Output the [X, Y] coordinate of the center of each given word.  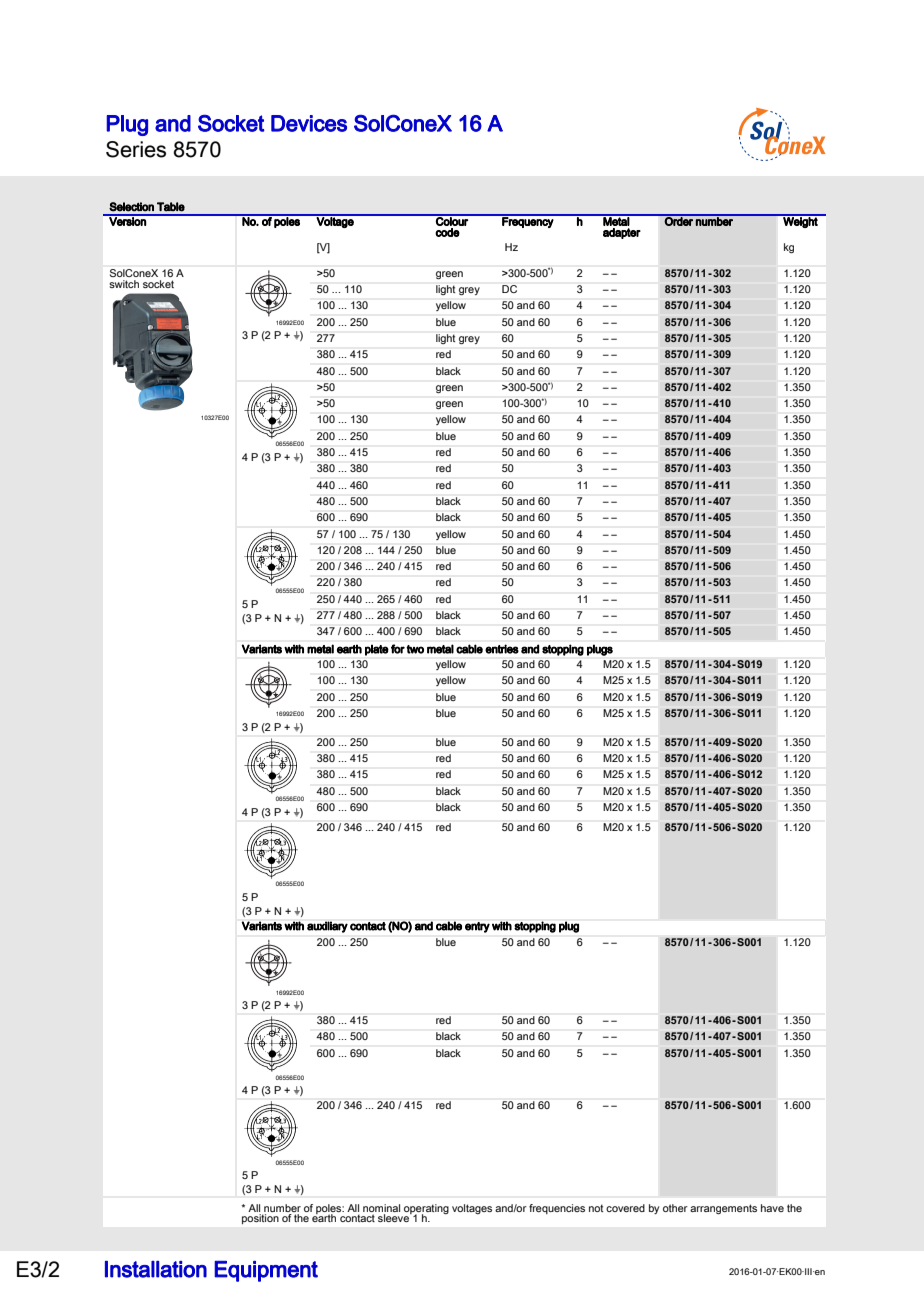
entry [477, 927]
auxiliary [327, 927]
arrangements [723, 1209]
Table [171, 207]
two [415, 649]
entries [502, 649]
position [260, 1219]
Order [679, 220]
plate [377, 650]
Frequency [528, 221]
